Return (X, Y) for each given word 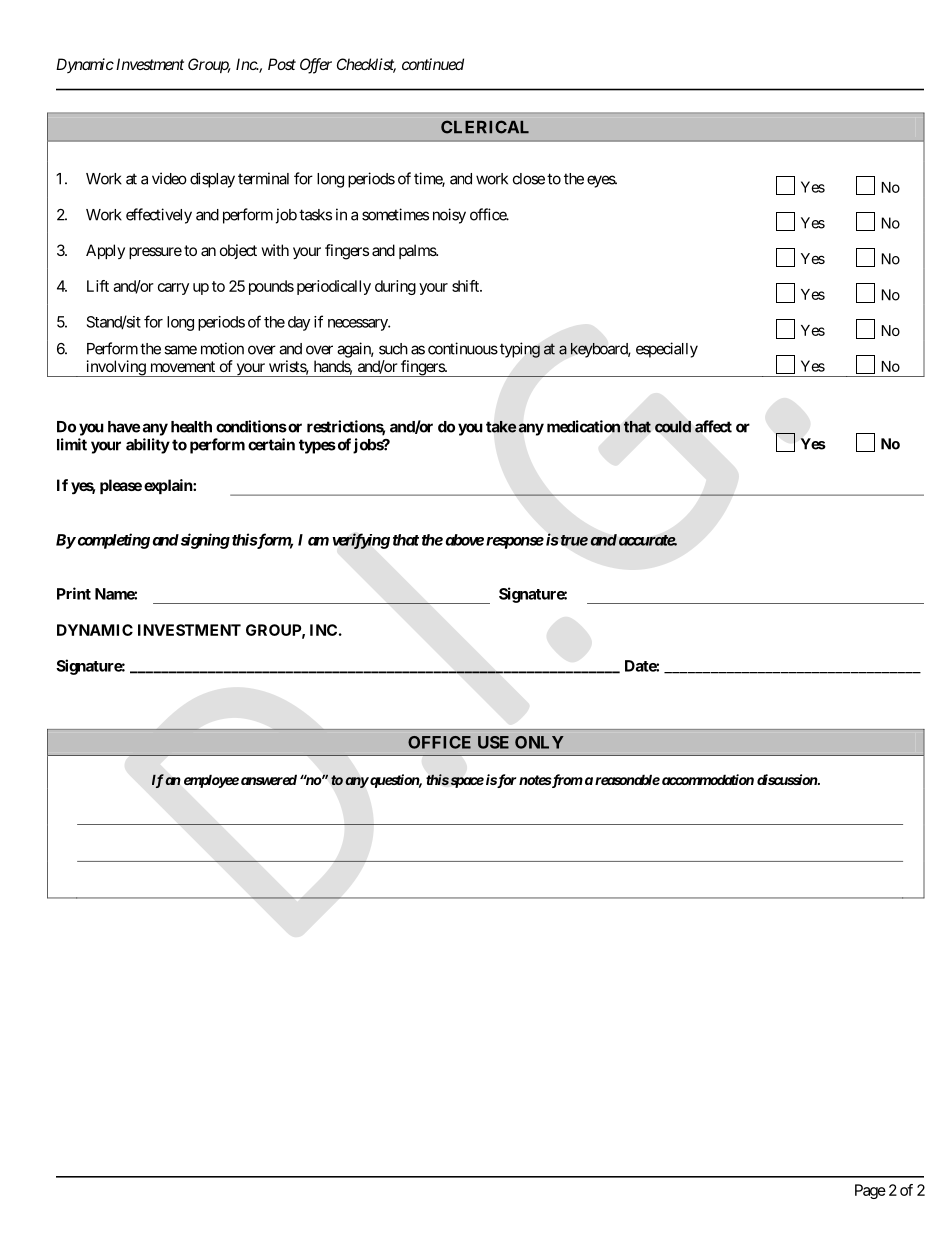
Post (282, 64)
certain (271, 444)
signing (204, 541)
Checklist (366, 65)
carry (173, 289)
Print (74, 593)
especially (667, 350)
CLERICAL (485, 127)
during (395, 287)
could (673, 427)
